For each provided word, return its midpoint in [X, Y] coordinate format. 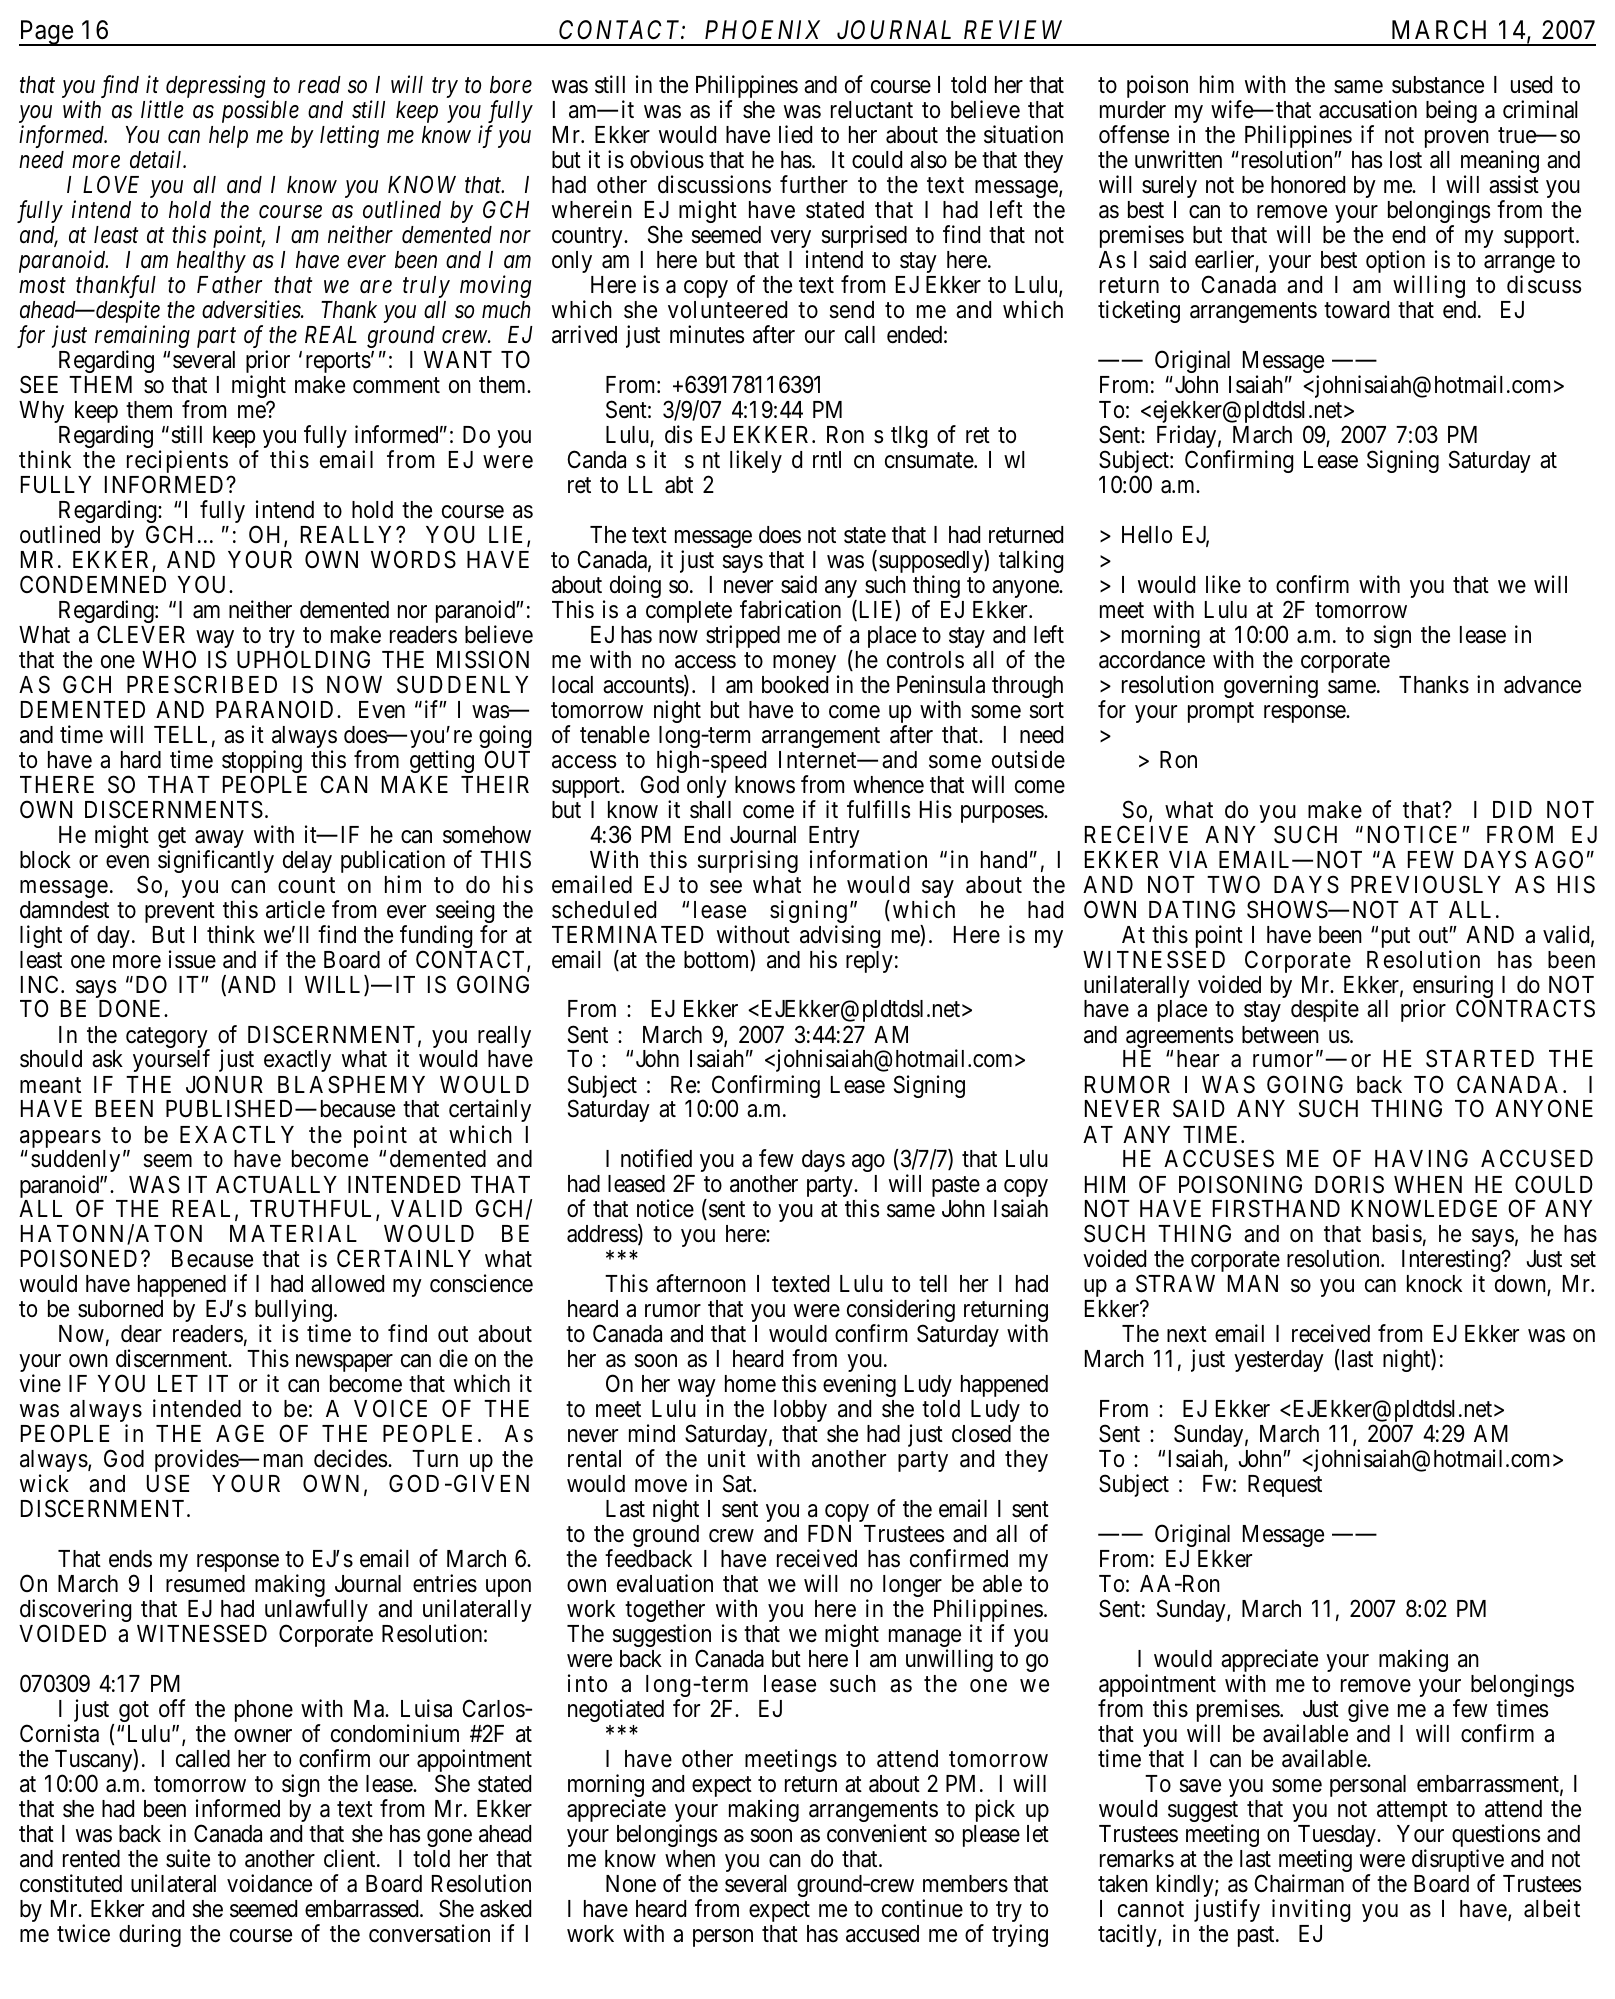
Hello [1147, 535]
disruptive [1458, 1862]
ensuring [1453, 988]
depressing [217, 88]
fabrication [790, 609]
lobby [800, 1411]
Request [1285, 1486]
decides [350, 1458]
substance [1438, 85]
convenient [877, 1833]
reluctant [872, 110]
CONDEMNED [93, 584]
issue [192, 959]
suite [188, 1858]
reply [869, 962]
